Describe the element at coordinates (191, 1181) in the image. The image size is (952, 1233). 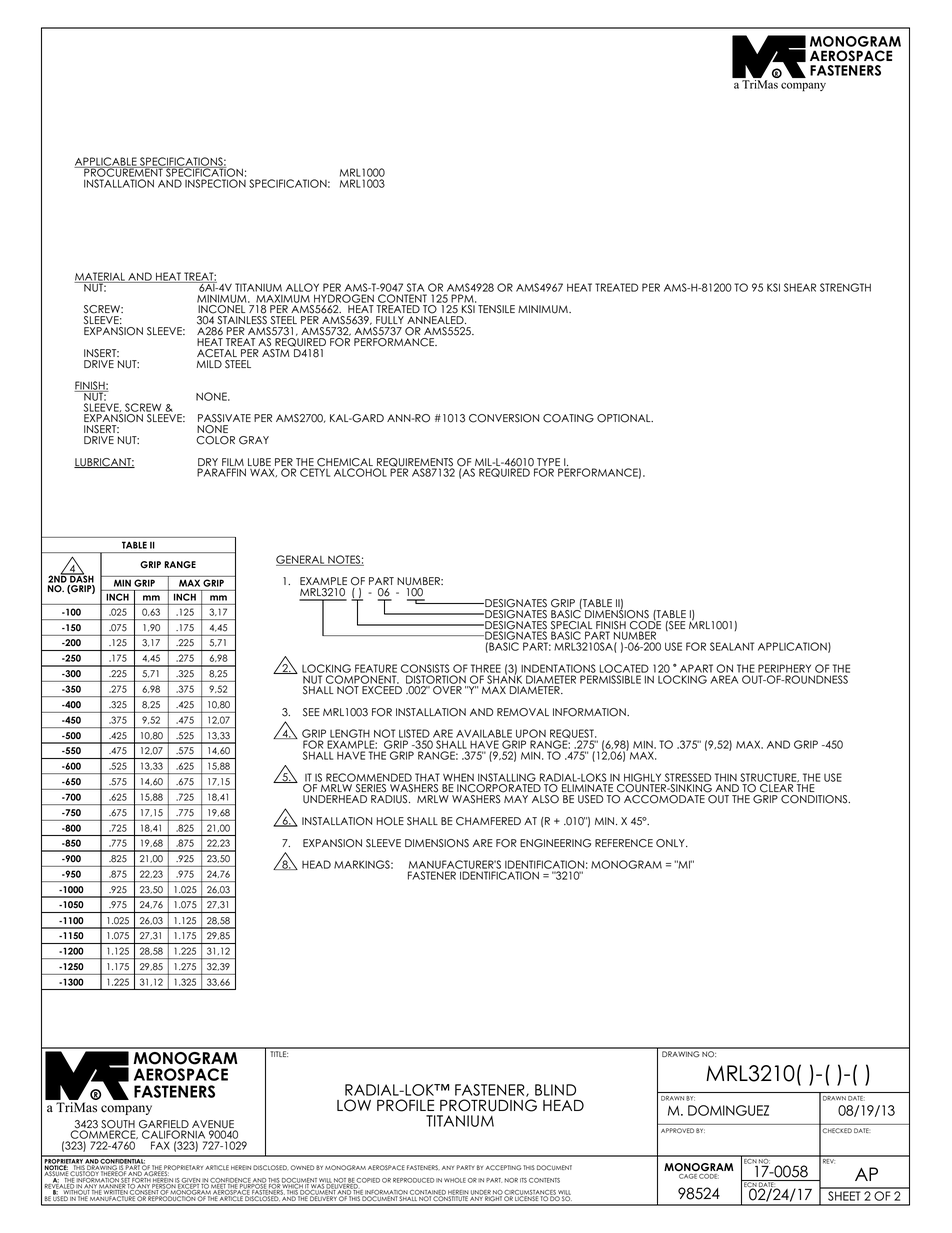
I see `GIVEN` at that location.
